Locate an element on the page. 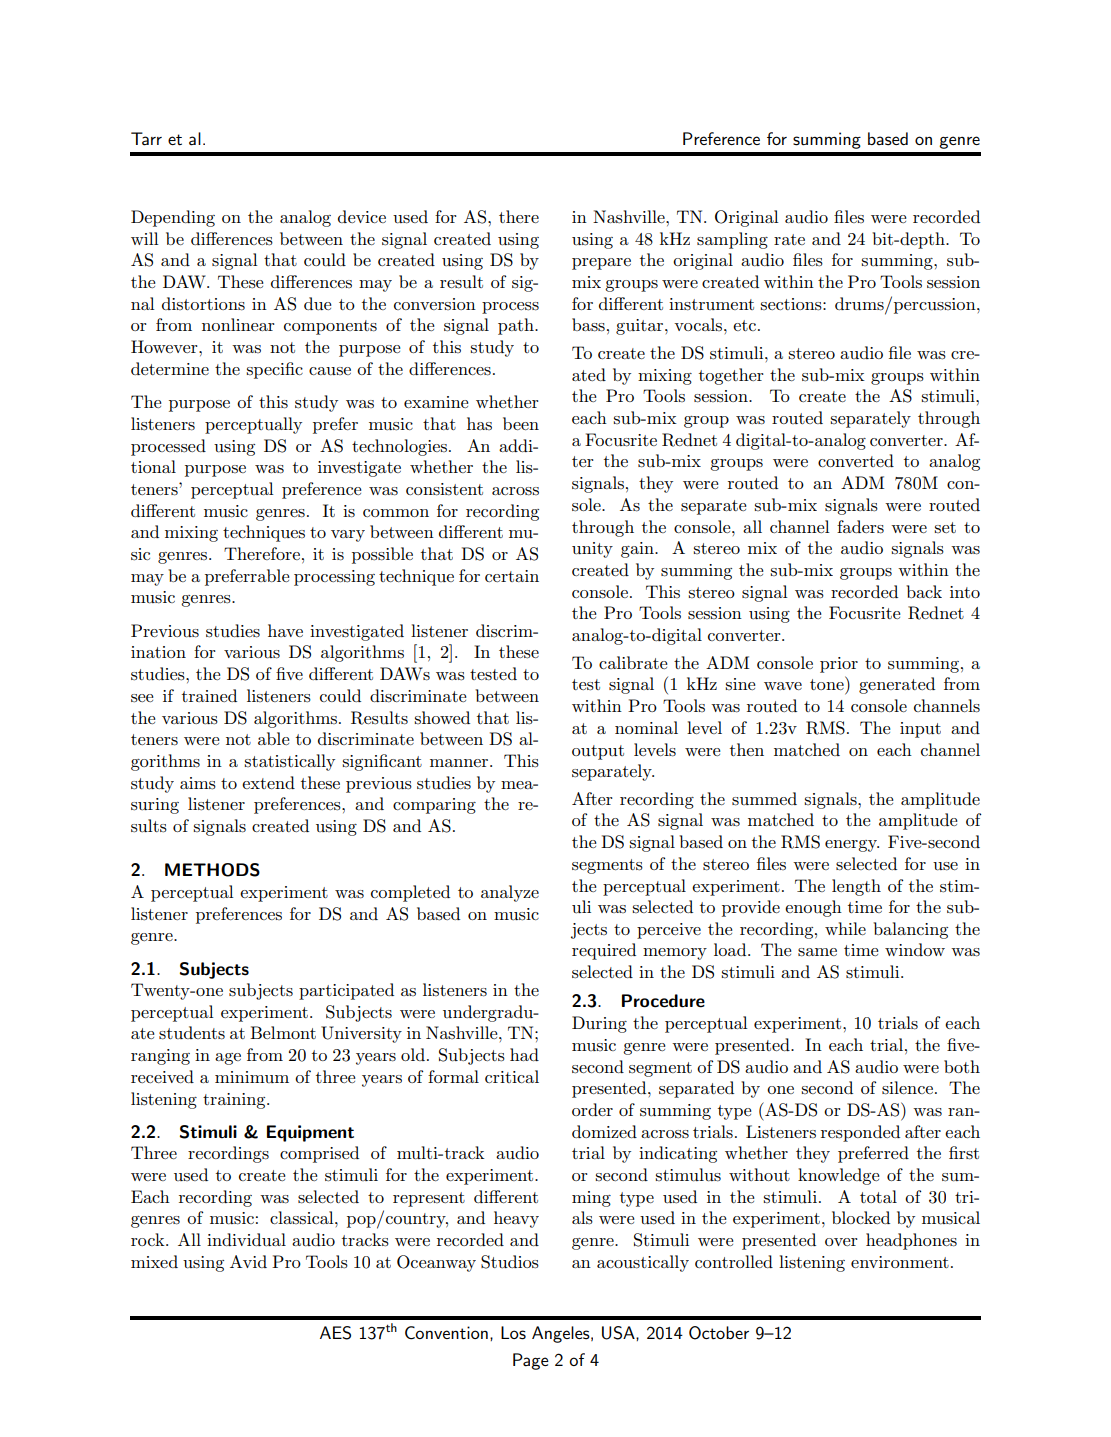 Image resolution: width=1111 pixels, height=1437 pixels. Depending is located at coordinates (173, 218).
